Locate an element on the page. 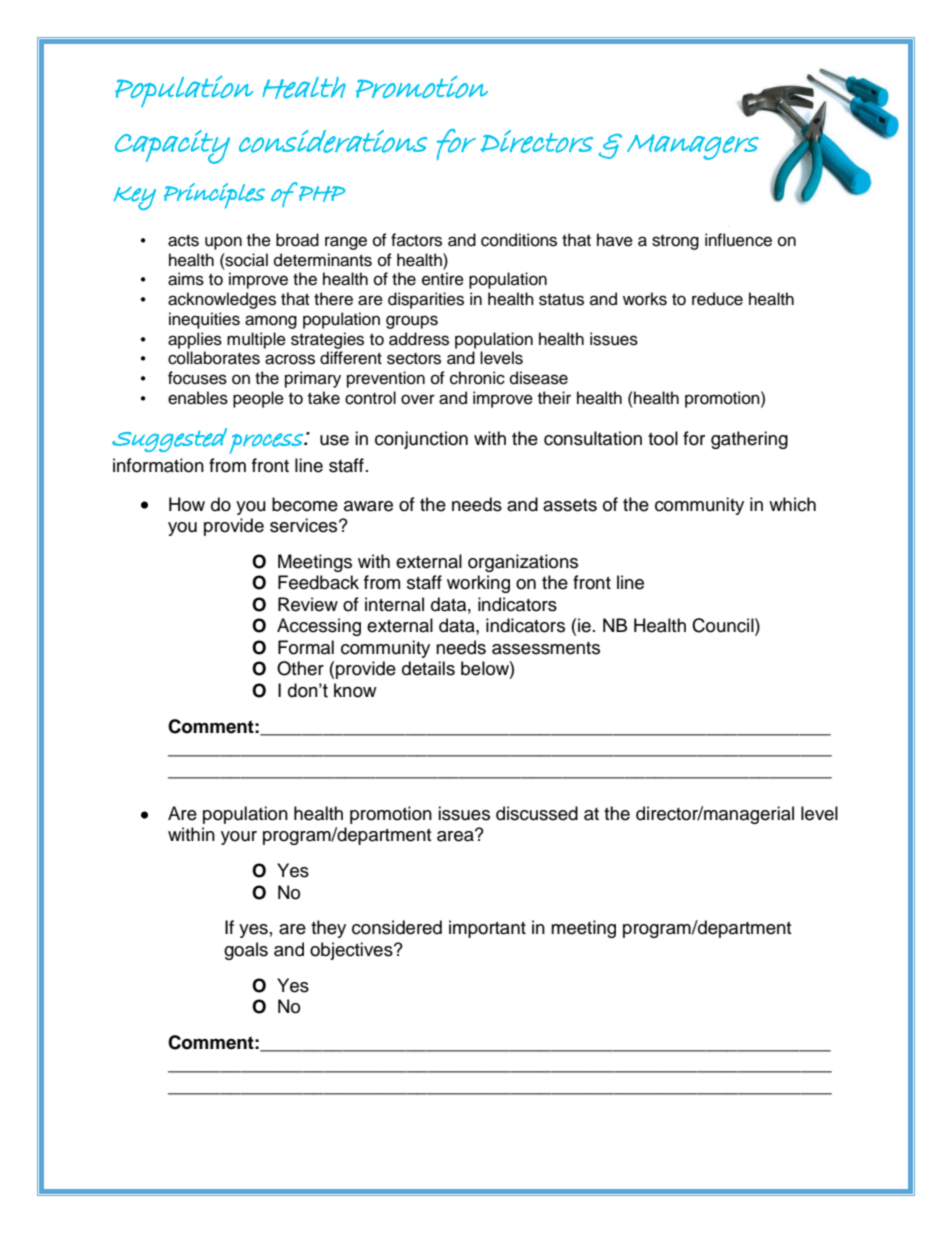  influence is located at coordinates (738, 240).
